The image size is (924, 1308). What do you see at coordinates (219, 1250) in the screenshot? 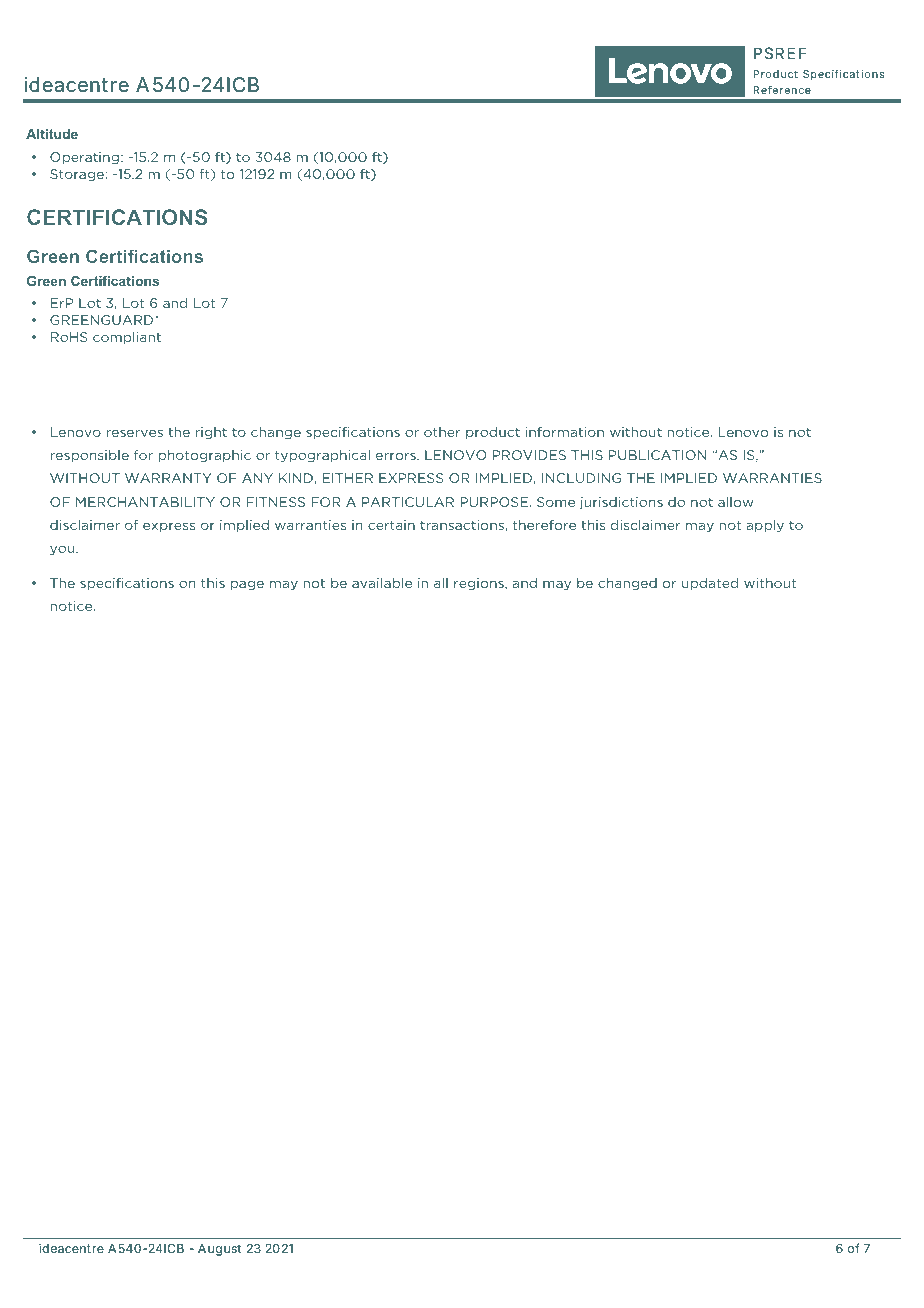
I see `August` at bounding box center [219, 1250].
